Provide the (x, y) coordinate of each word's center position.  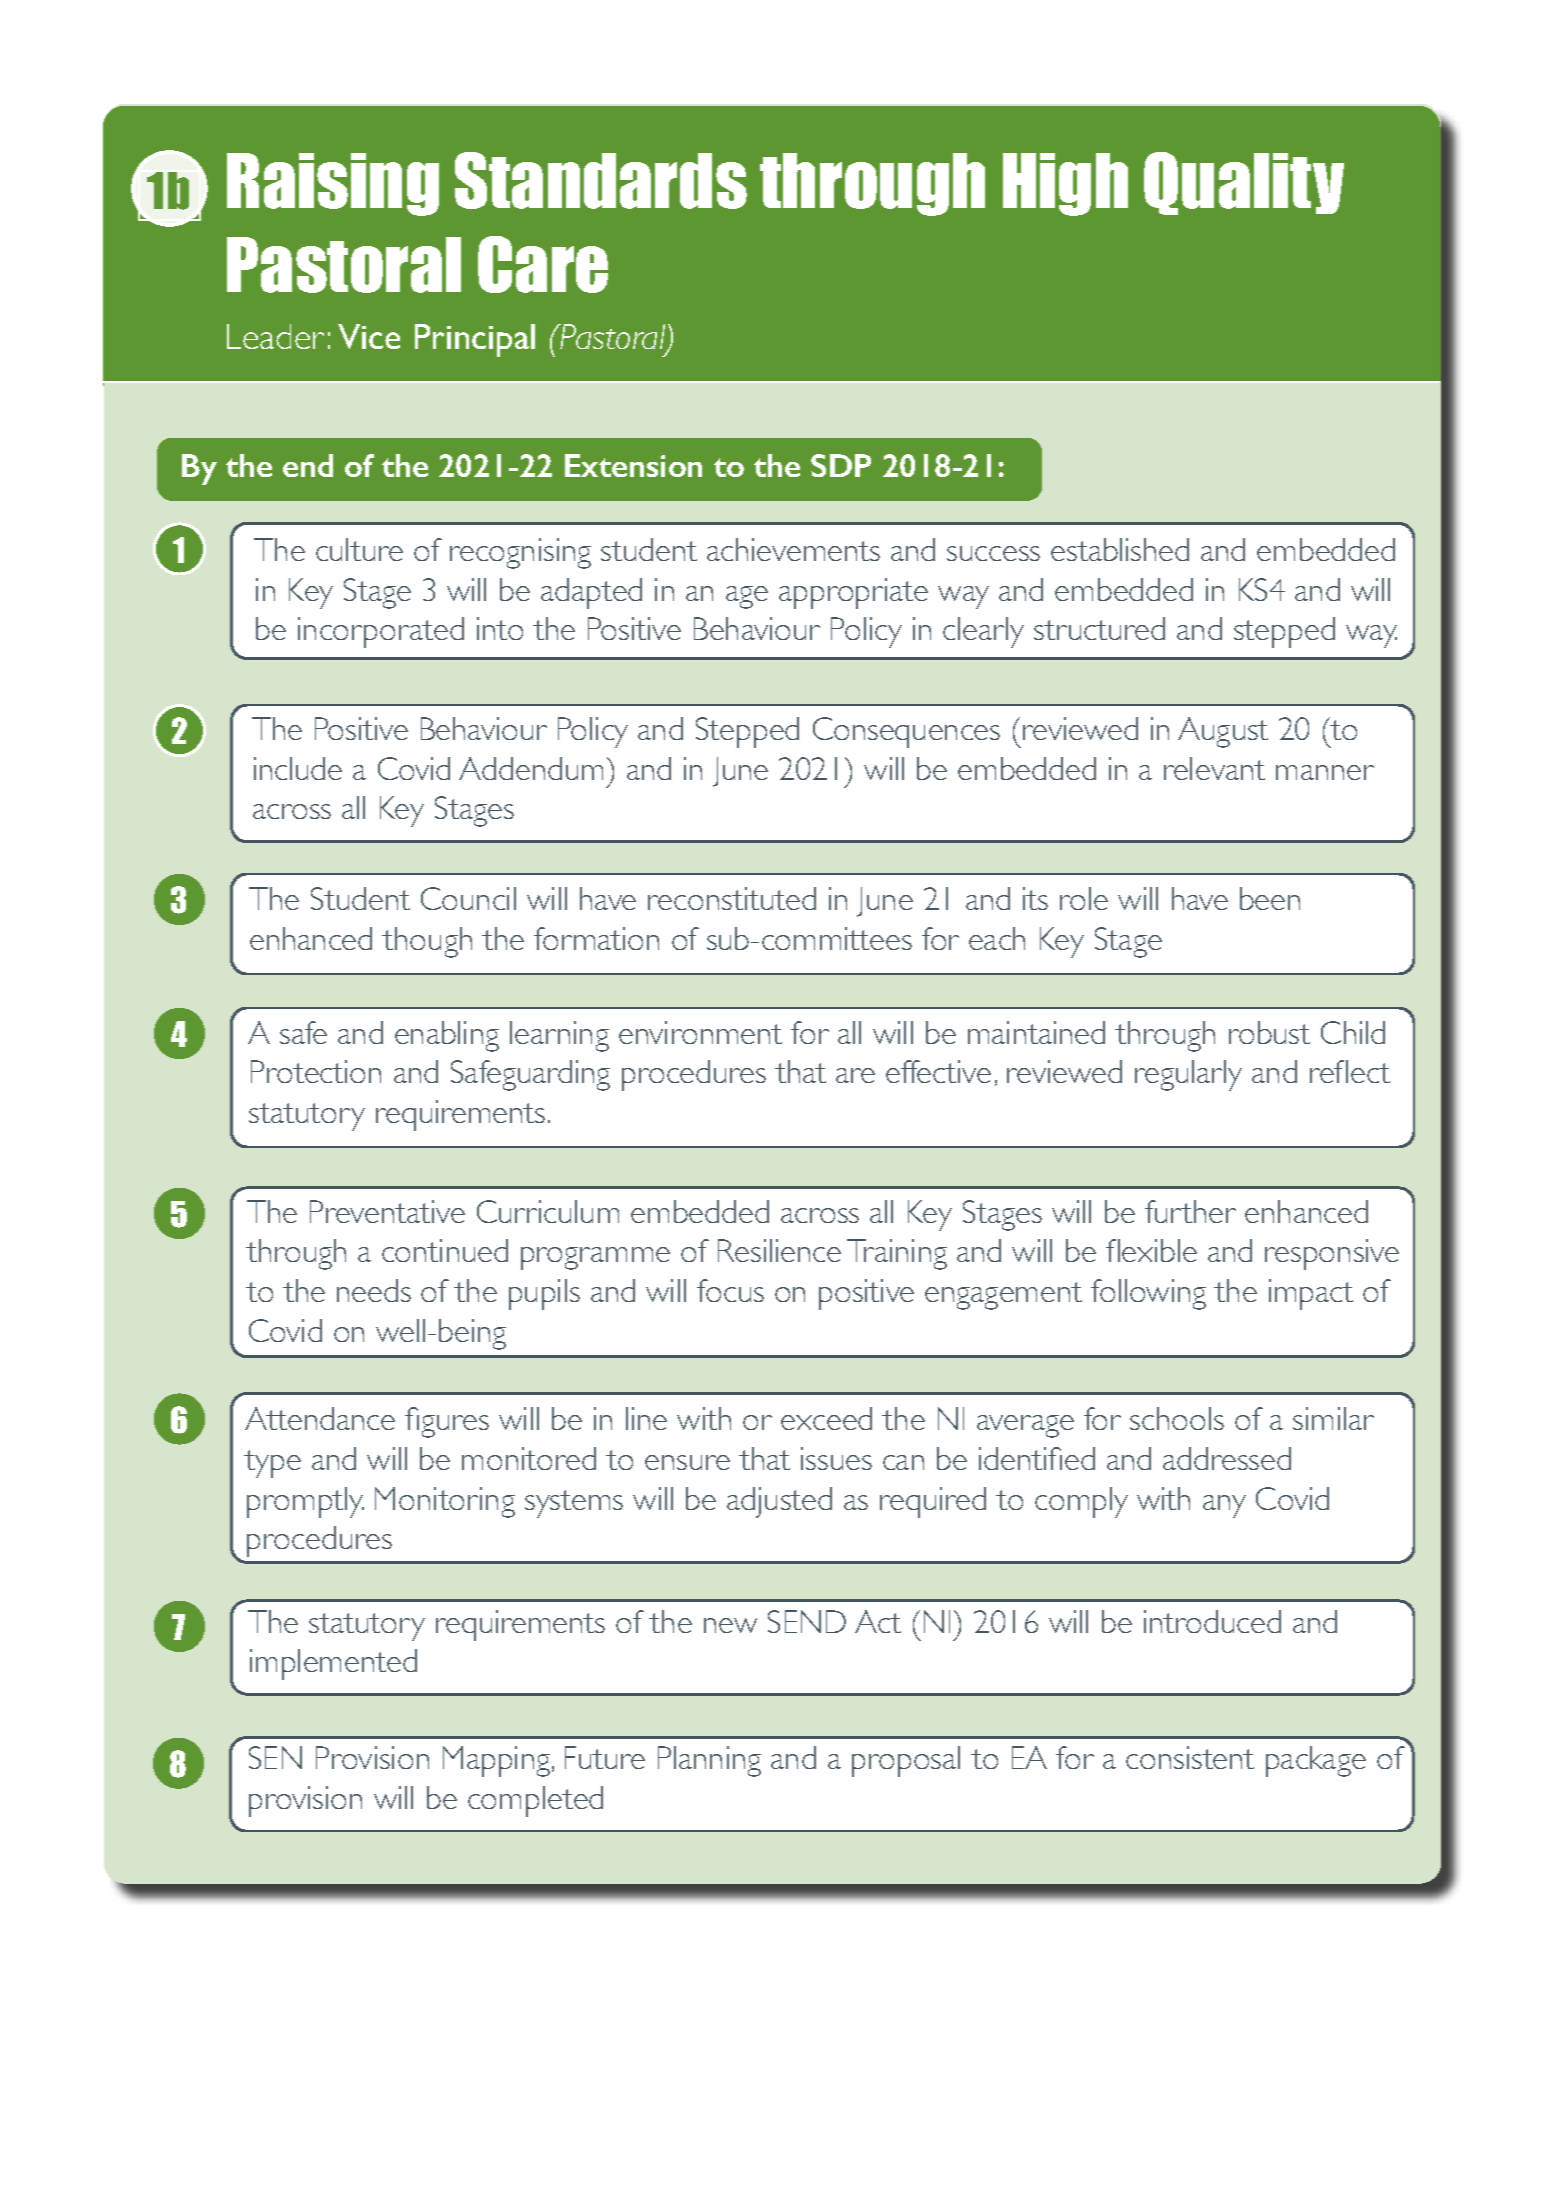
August (1223, 732)
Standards (601, 180)
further (1190, 1211)
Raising (333, 184)
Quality (1244, 183)
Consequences (906, 732)
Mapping (498, 1761)
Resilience (779, 1250)
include (298, 768)
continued (445, 1250)
